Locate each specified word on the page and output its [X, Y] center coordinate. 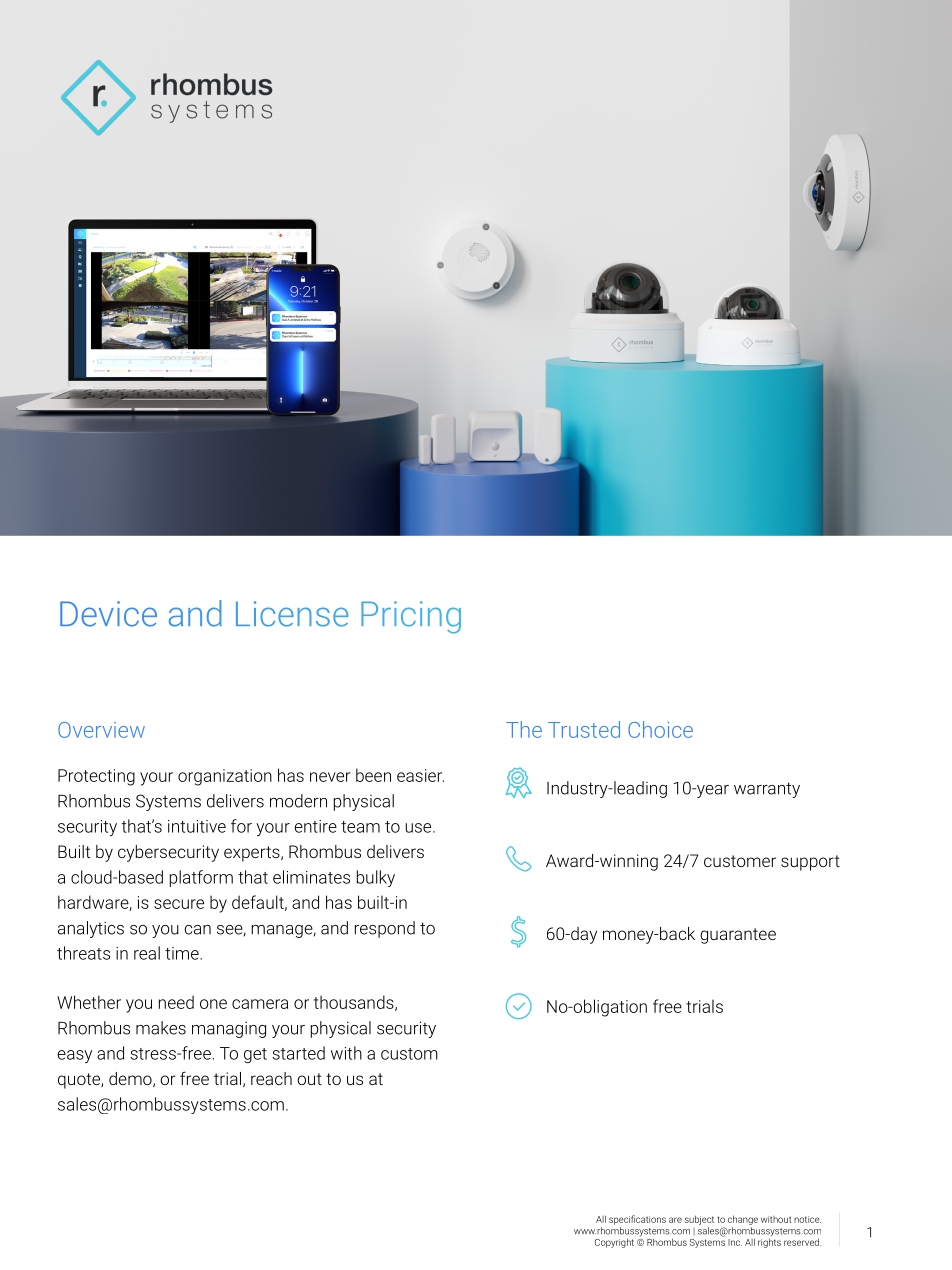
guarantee [738, 936]
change [743, 1220]
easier [420, 775]
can [197, 930]
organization [225, 777]
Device [108, 614]
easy [74, 1056]
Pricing [411, 617]
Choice [660, 729]
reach [271, 1078]
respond [385, 929]
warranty [767, 790]
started [298, 1053]
